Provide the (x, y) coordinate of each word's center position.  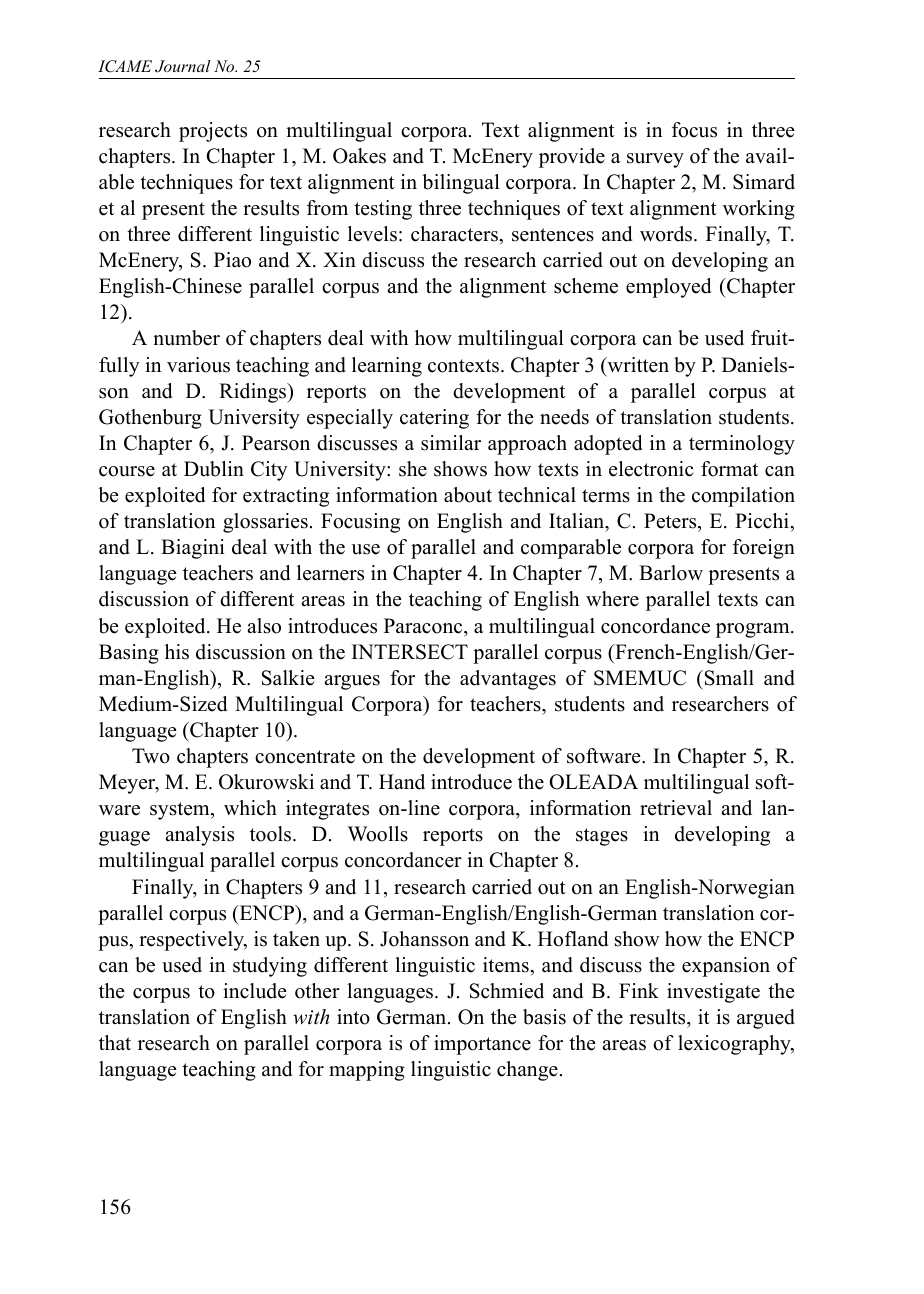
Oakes (359, 156)
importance (482, 1045)
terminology (742, 445)
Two (151, 756)
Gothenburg (150, 419)
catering (434, 419)
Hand (402, 782)
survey (655, 160)
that (115, 1042)
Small (728, 678)
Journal (183, 66)
